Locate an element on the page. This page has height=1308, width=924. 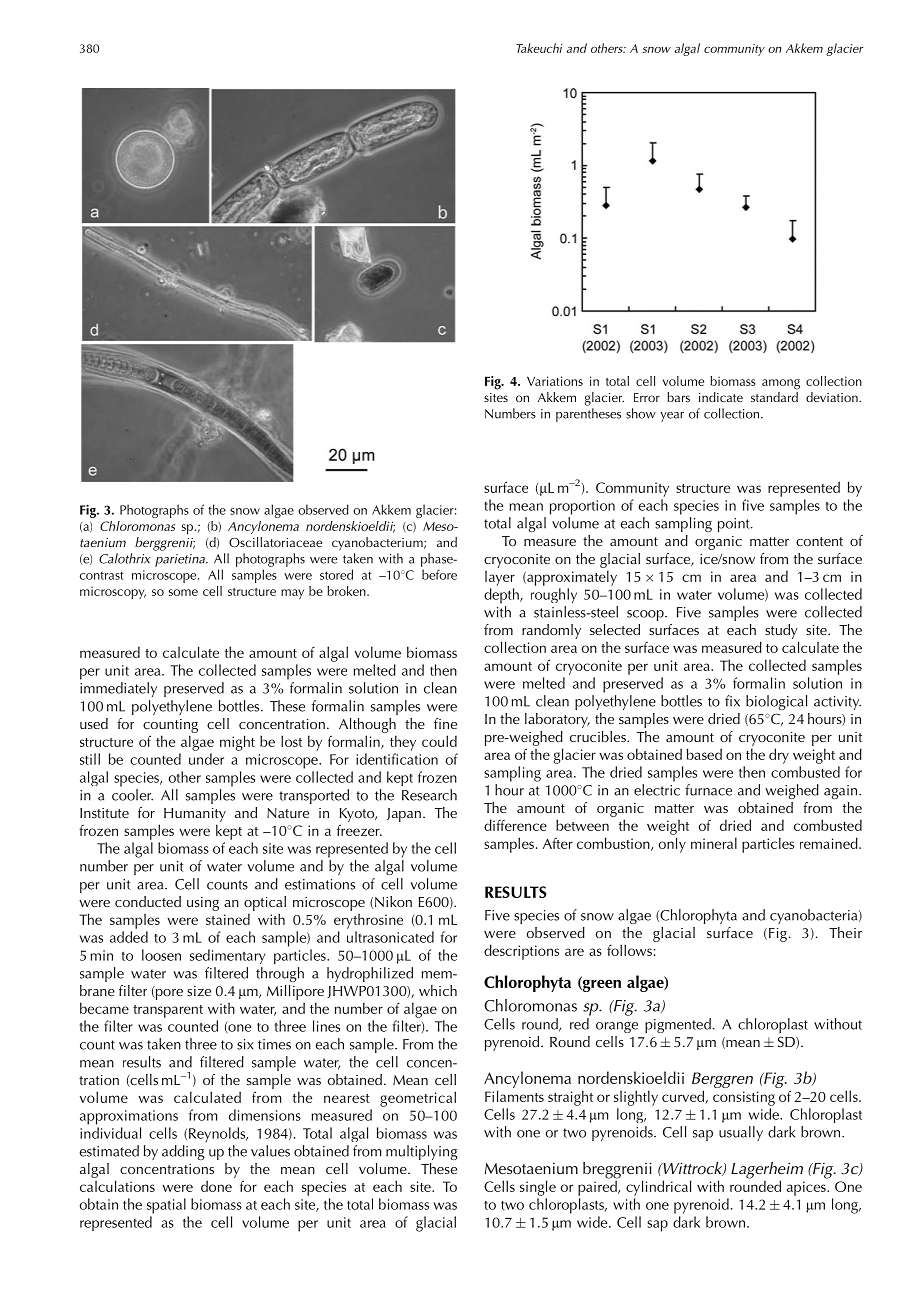
Takeuchi is located at coordinates (539, 48).
